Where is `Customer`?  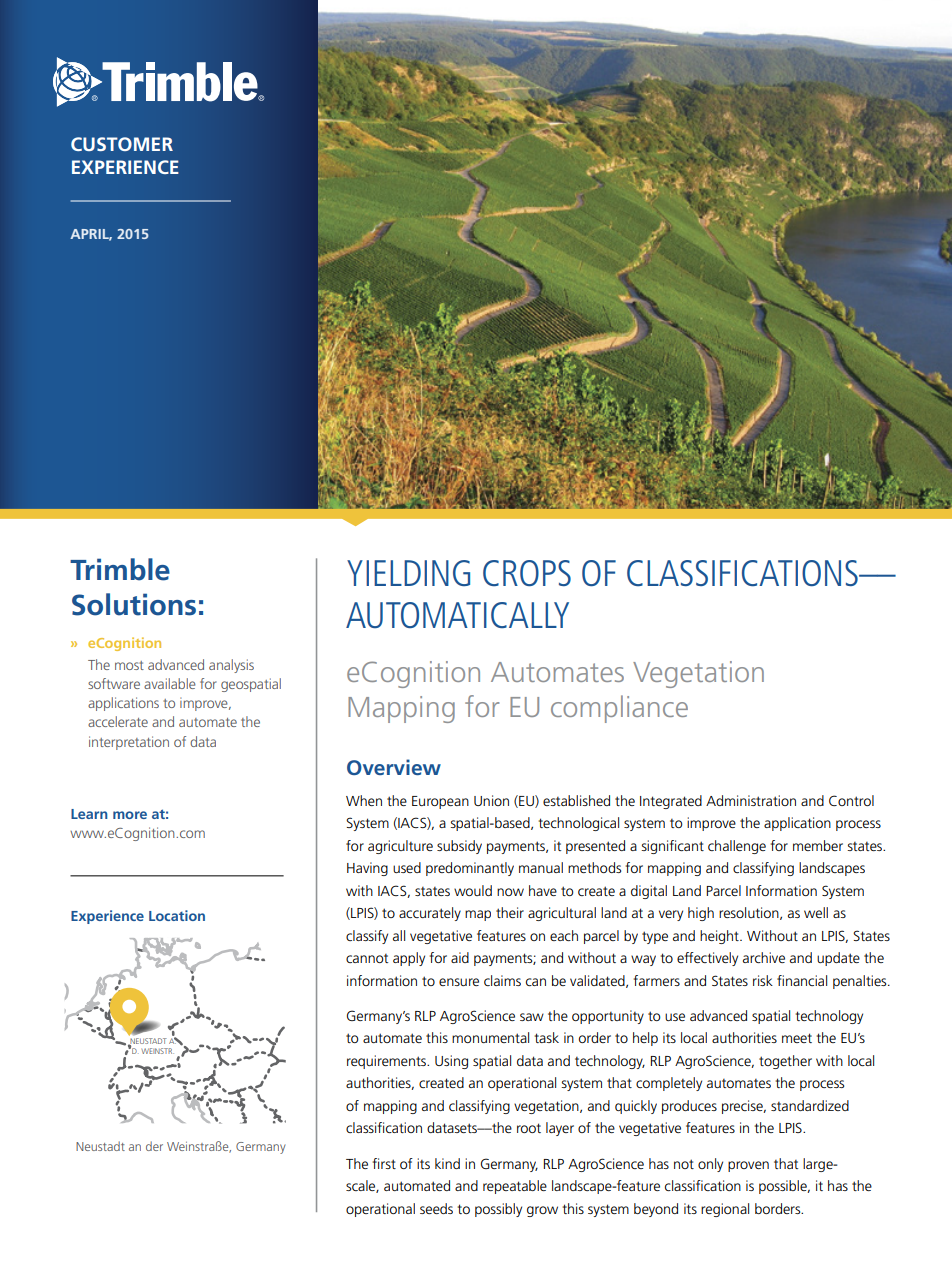
Customer is located at coordinates (122, 144).
